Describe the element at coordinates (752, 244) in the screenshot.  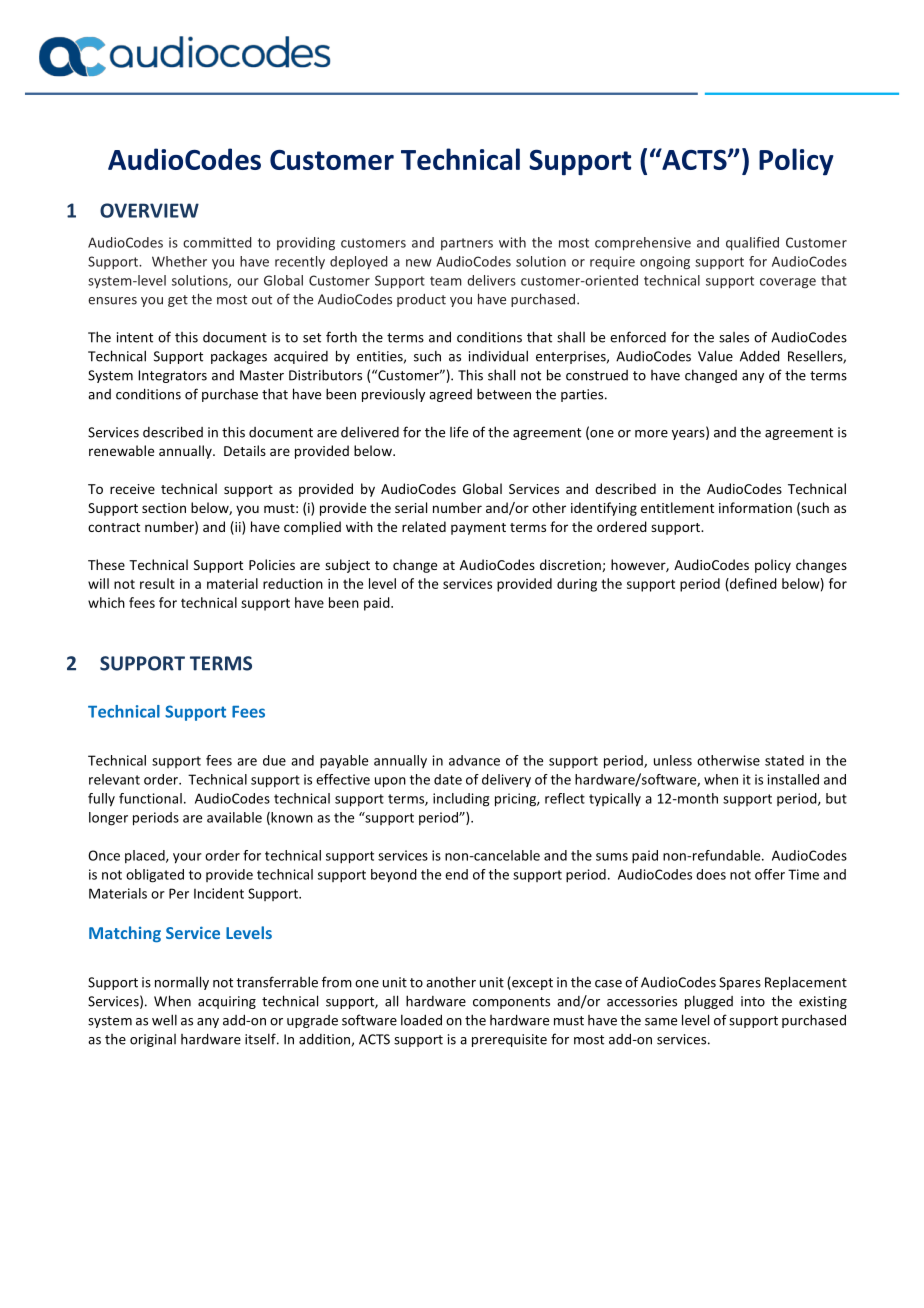
I see `qualified` at that location.
